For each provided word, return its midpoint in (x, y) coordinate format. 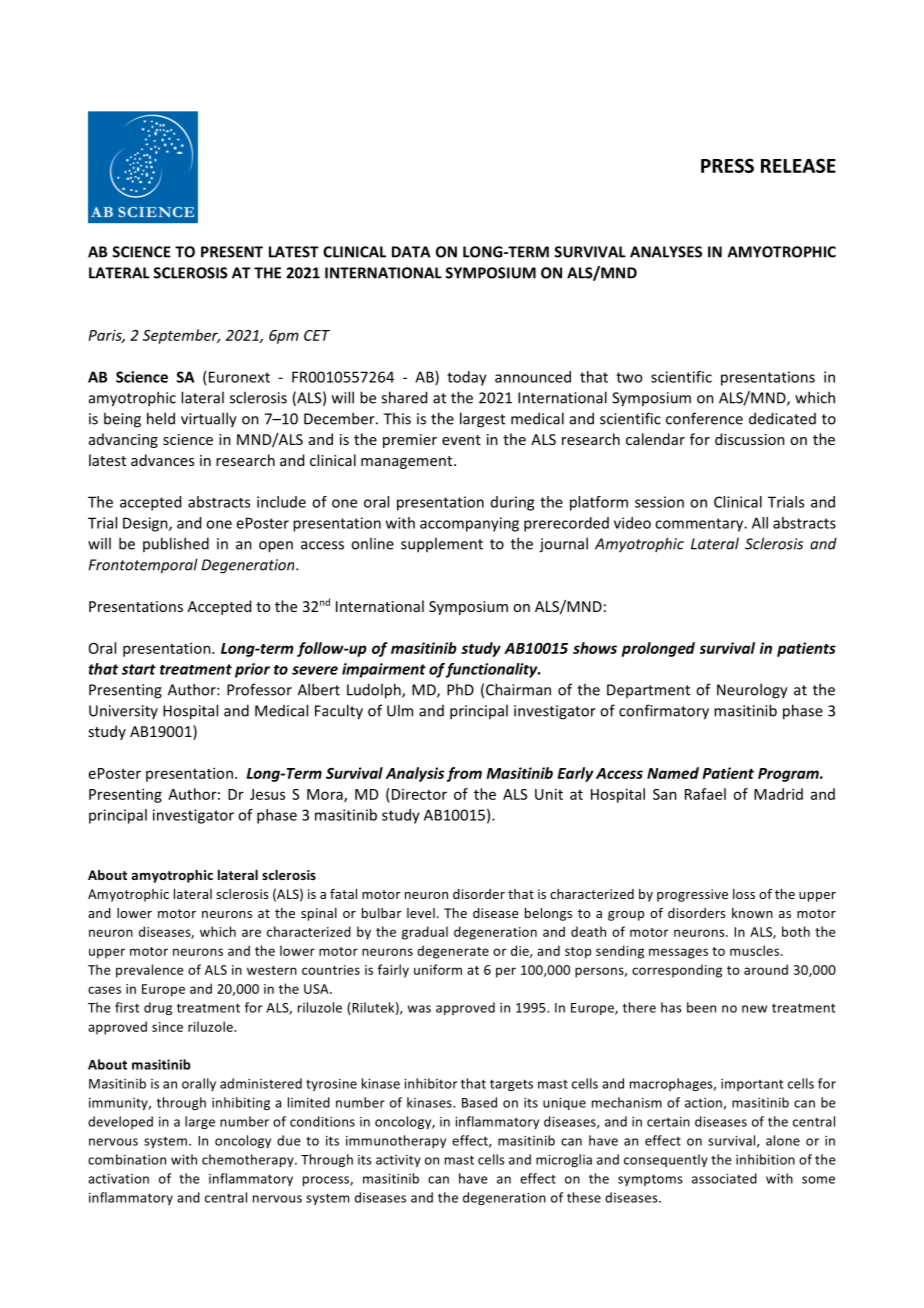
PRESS (727, 165)
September (181, 336)
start (138, 669)
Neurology (752, 691)
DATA (411, 252)
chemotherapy (249, 1160)
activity (398, 1161)
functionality (493, 670)
